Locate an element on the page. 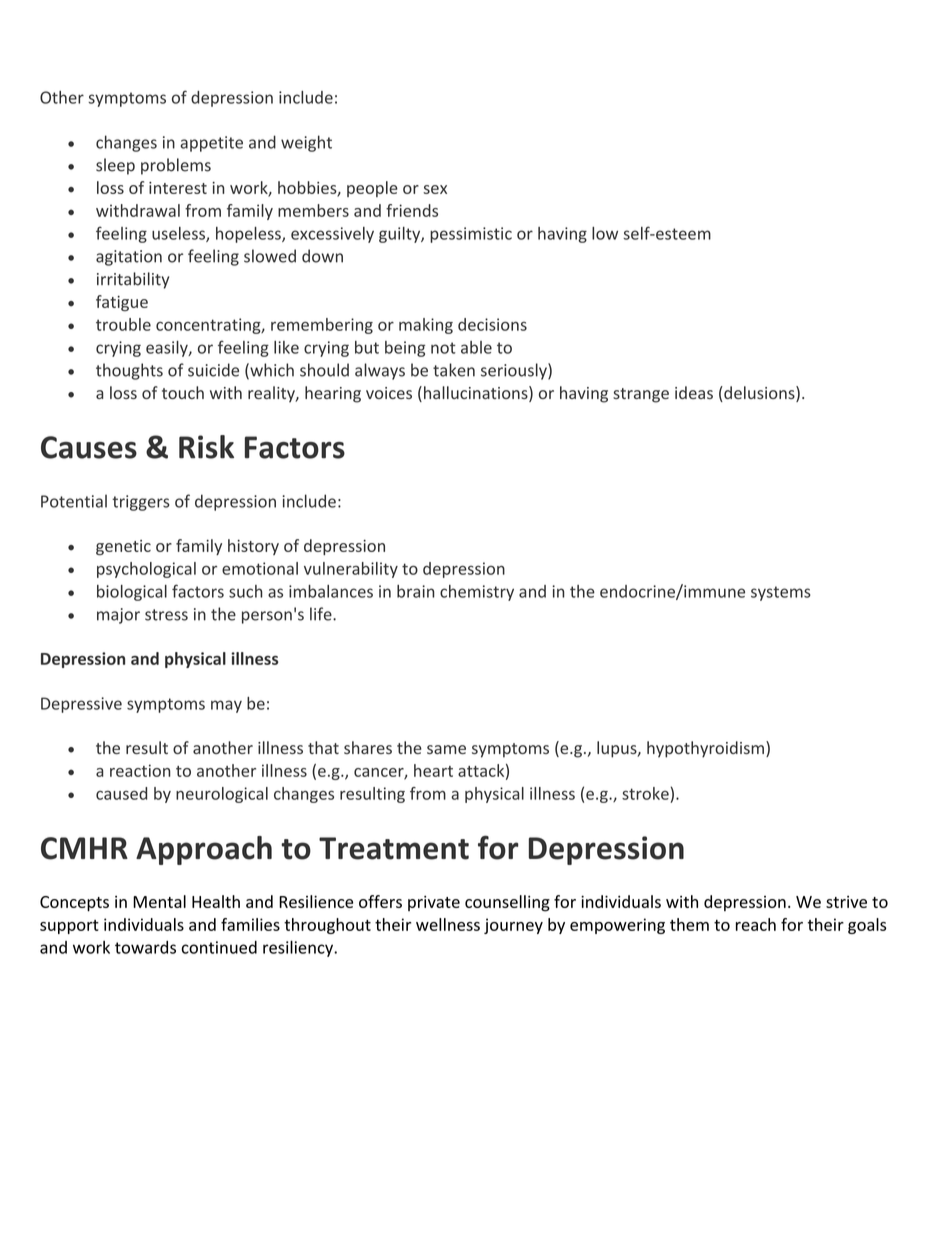 The width and height of the page is (952, 1233). reach is located at coordinates (756, 924).
